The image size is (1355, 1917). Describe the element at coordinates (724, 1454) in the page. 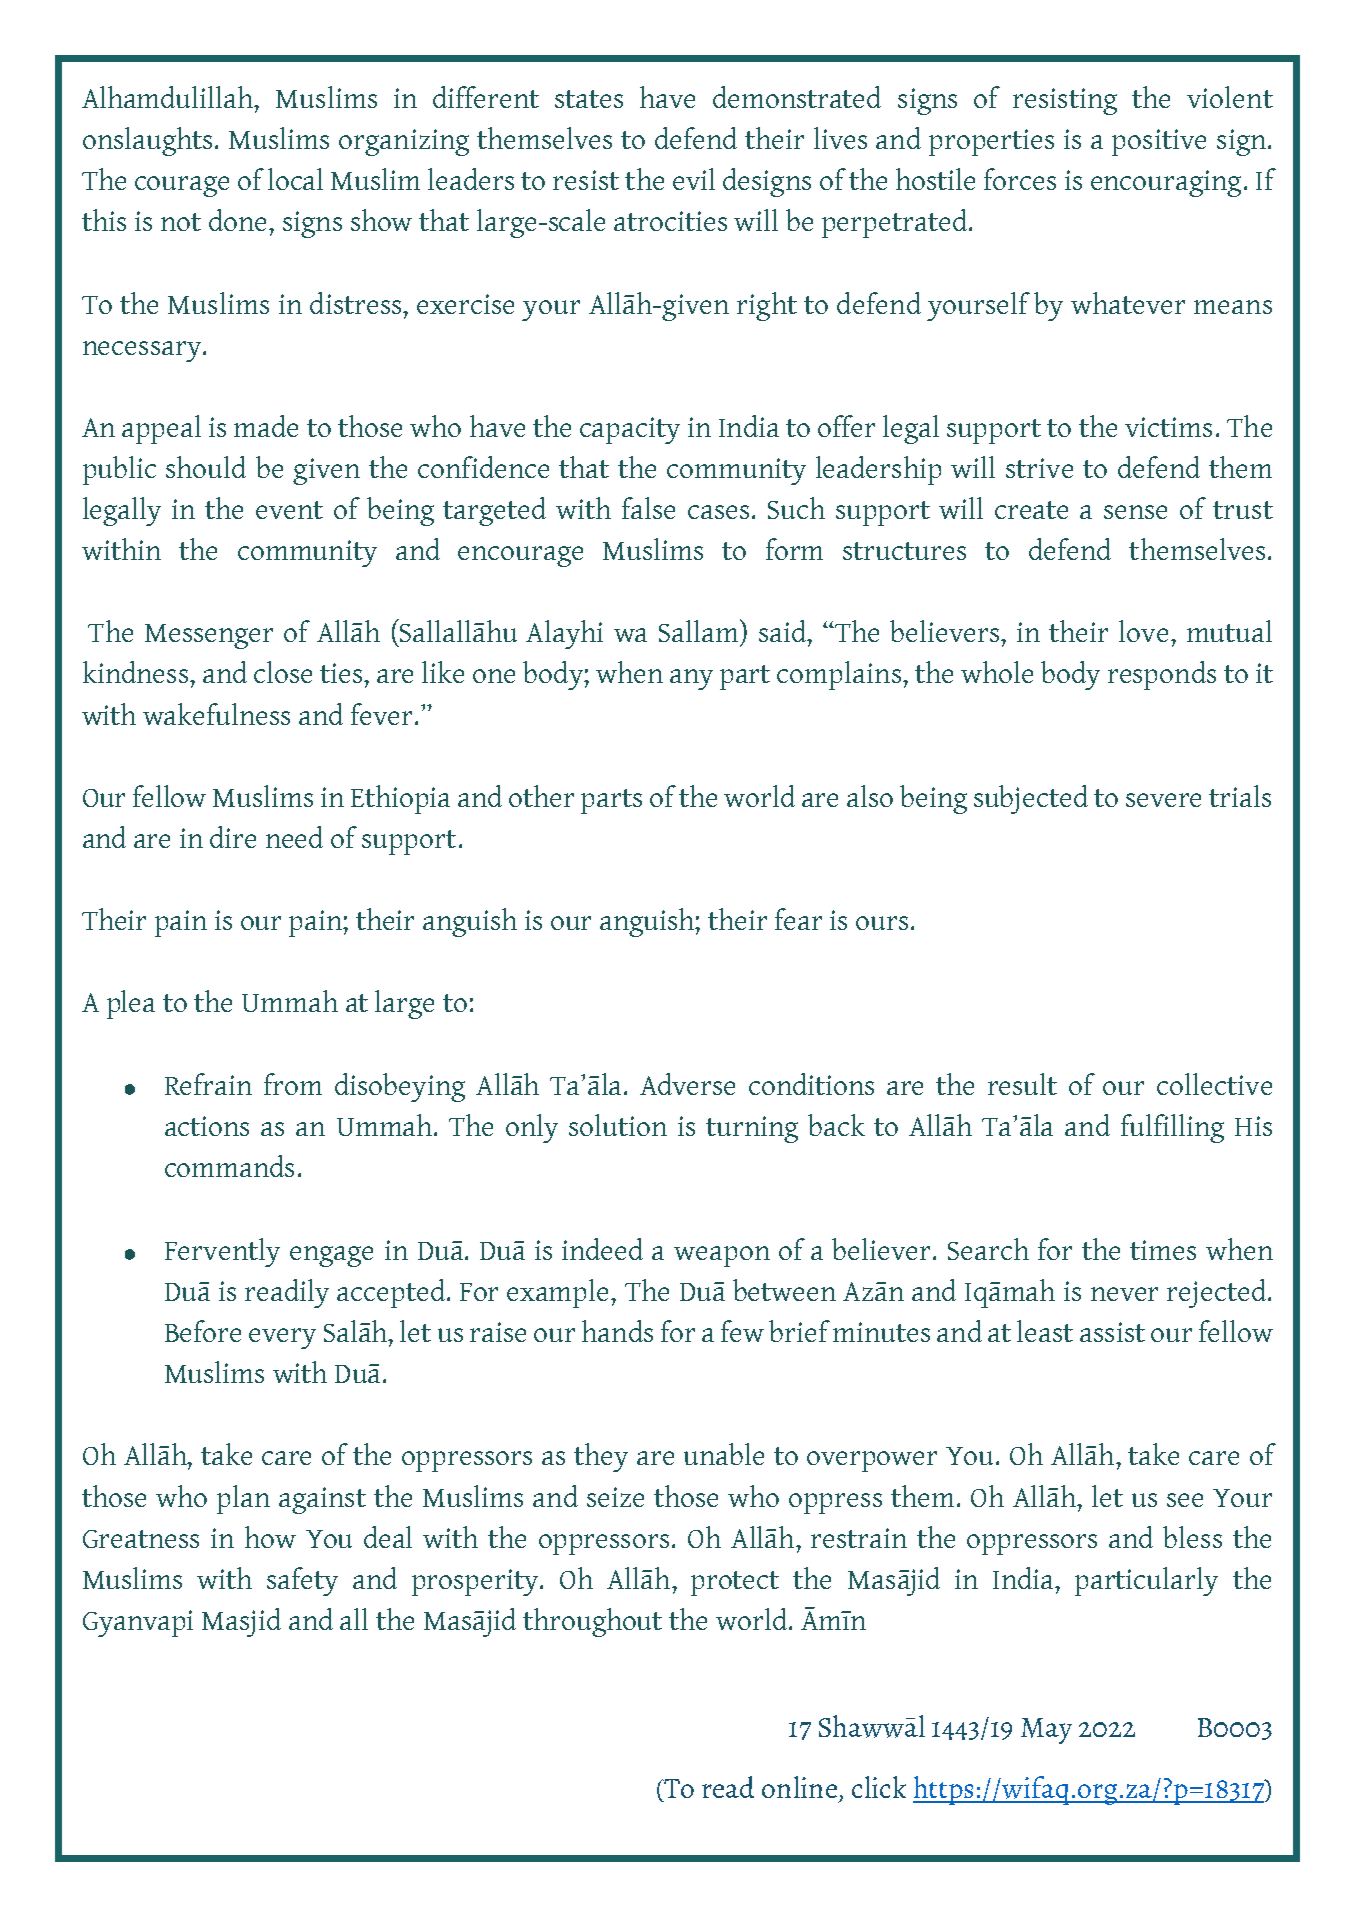

I see `unable` at that location.
